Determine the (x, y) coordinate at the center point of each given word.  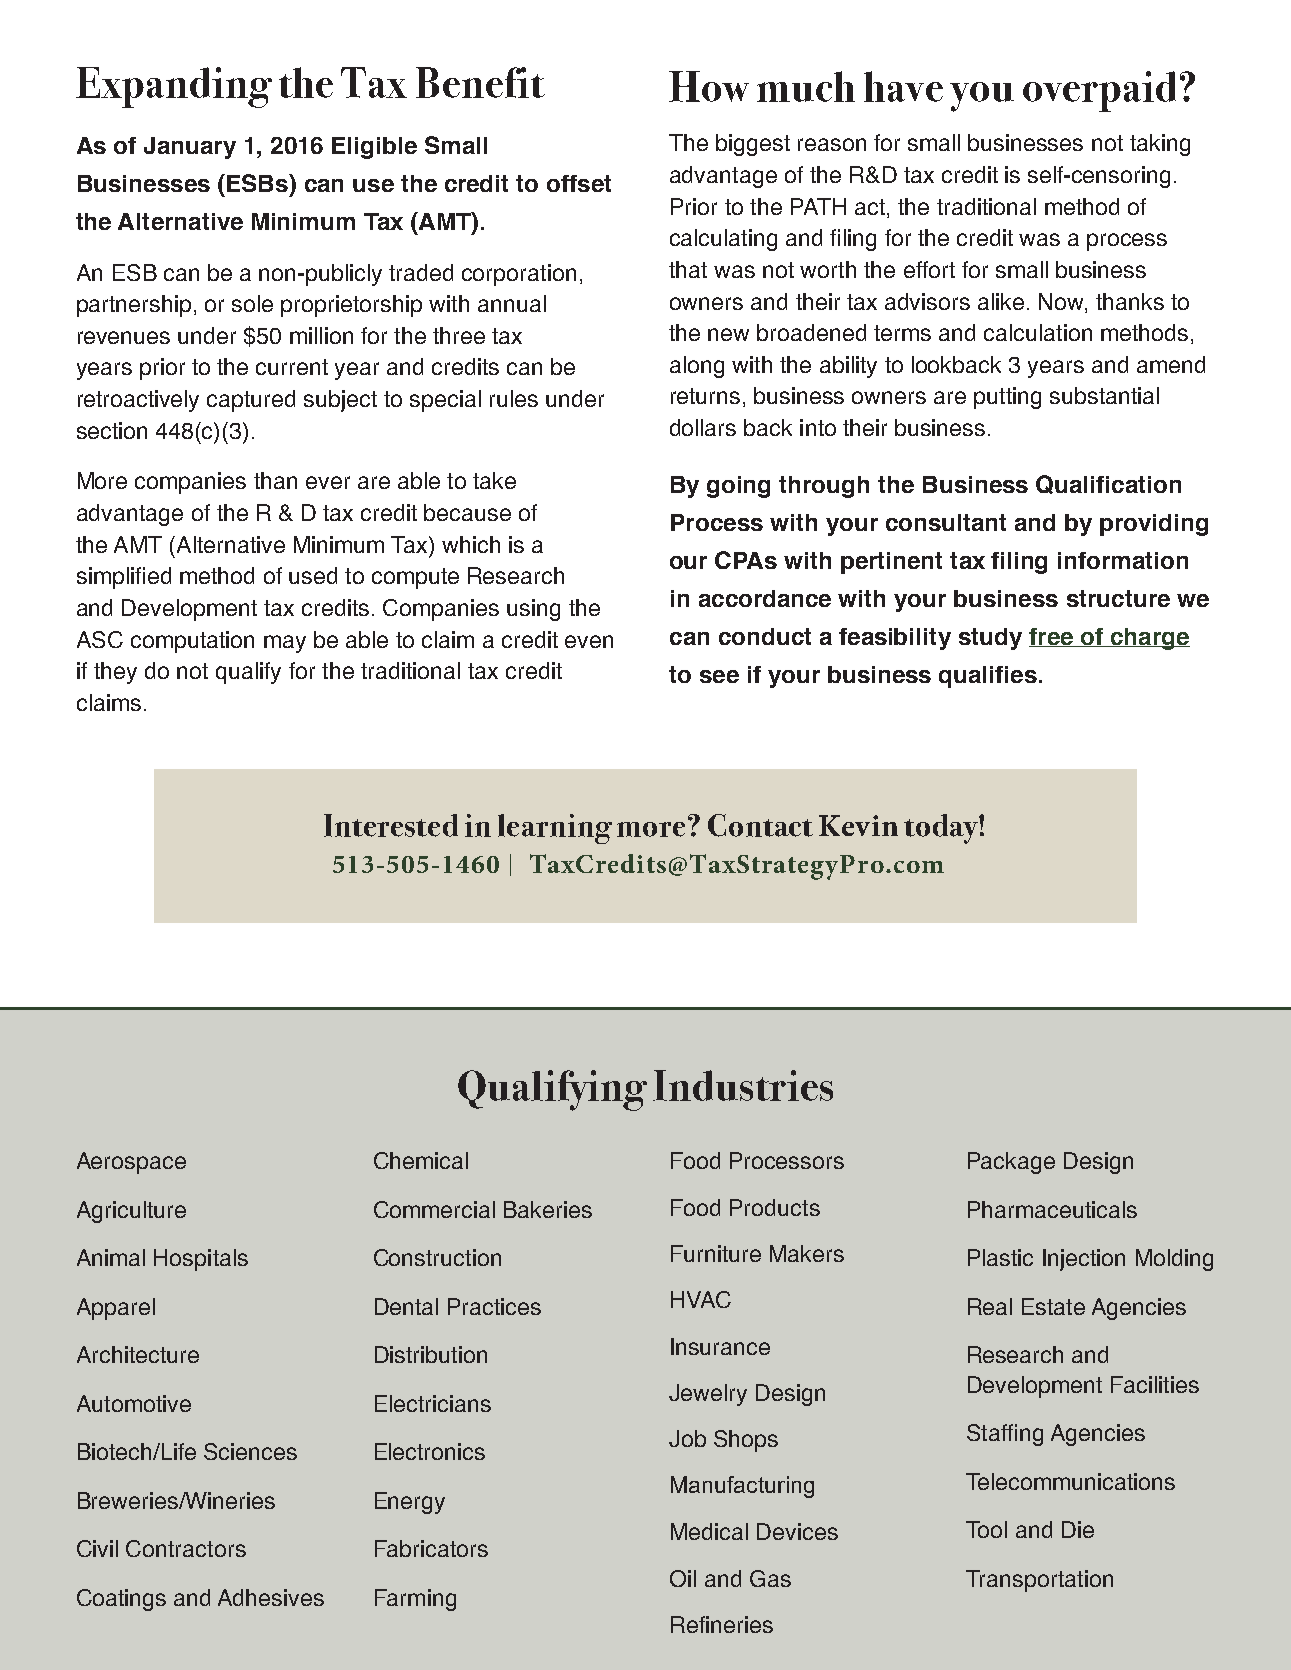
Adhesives (271, 1597)
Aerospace (131, 1163)
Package (1011, 1163)
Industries (743, 1085)
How (709, 86)
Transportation (1039, 1581)
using (533, 610)
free (1052, 637)
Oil (683, 1578)
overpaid (1099, 91)
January (190, 148)
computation (192, 642)
